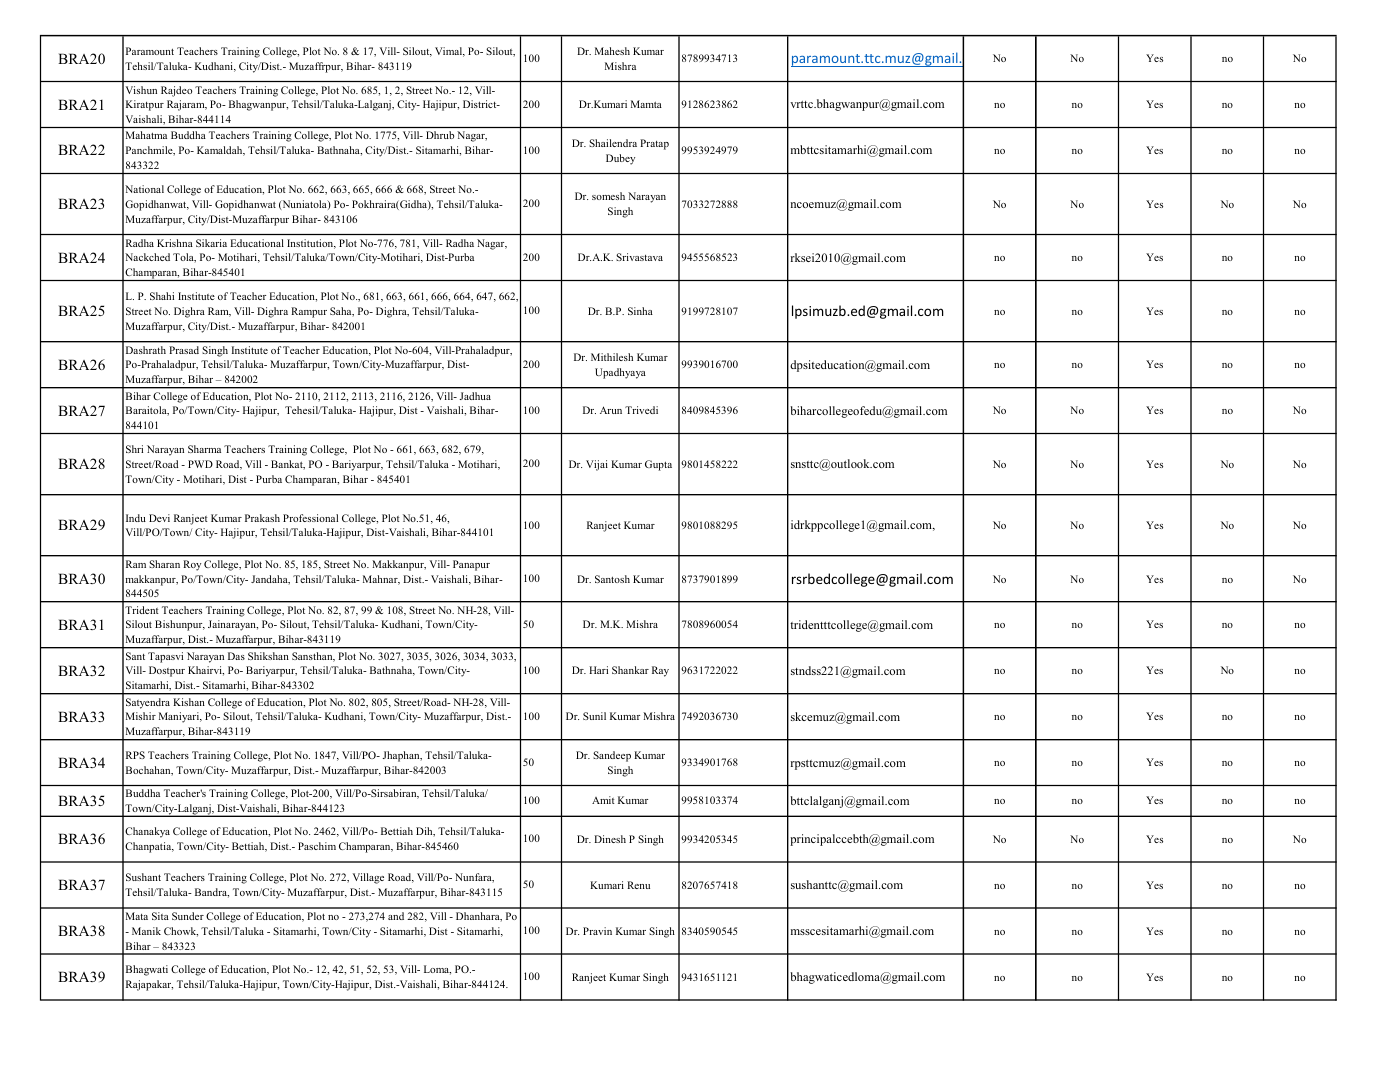 The height and width of the screenshot is (1075, 1391). What do you see at coordinates (310, 518) in the screenshot?
I see `Professional` at bounding box center [310, 518].
